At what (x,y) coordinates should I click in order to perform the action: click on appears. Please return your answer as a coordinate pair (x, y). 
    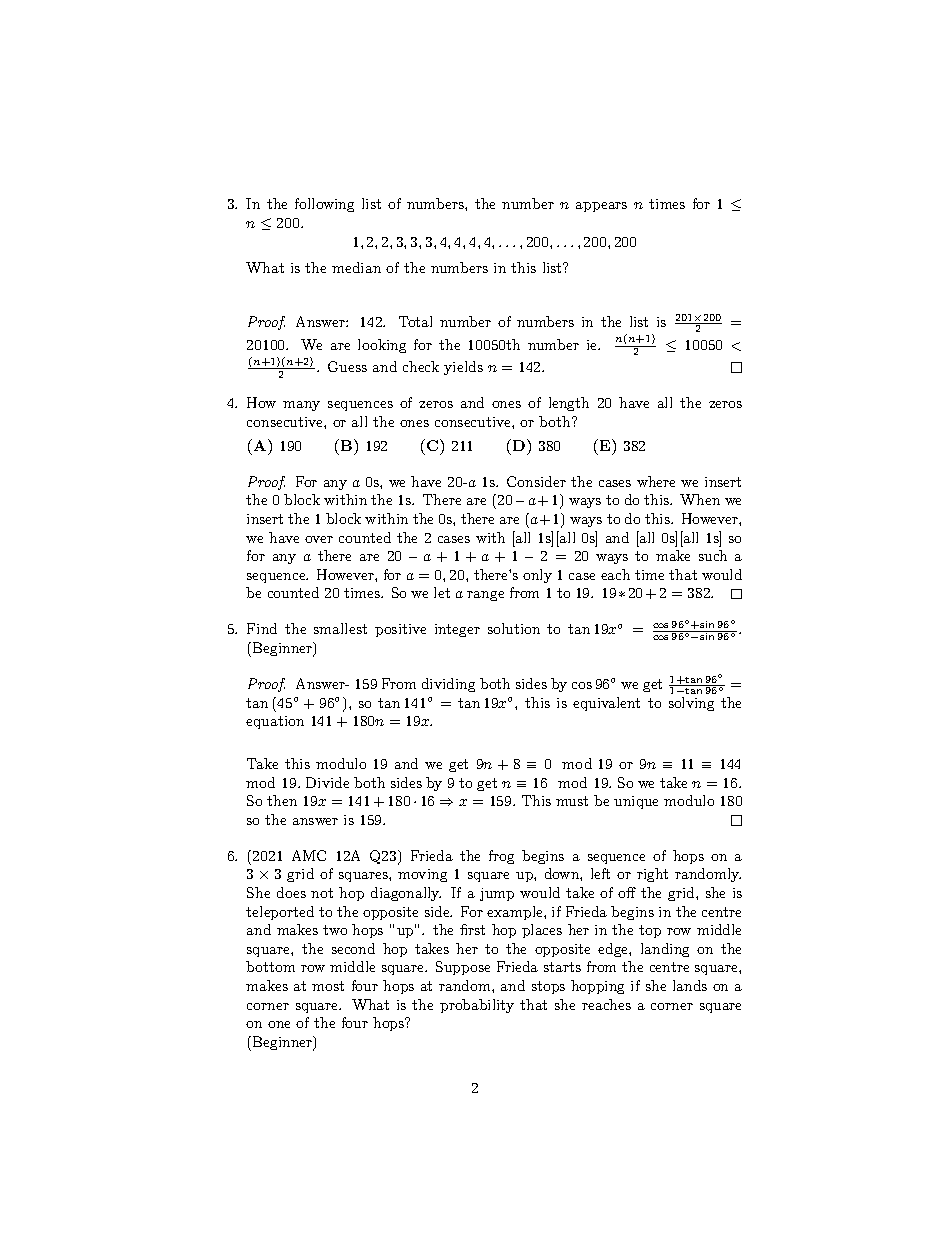
    Looking at the image, I should click on (601, 207).
